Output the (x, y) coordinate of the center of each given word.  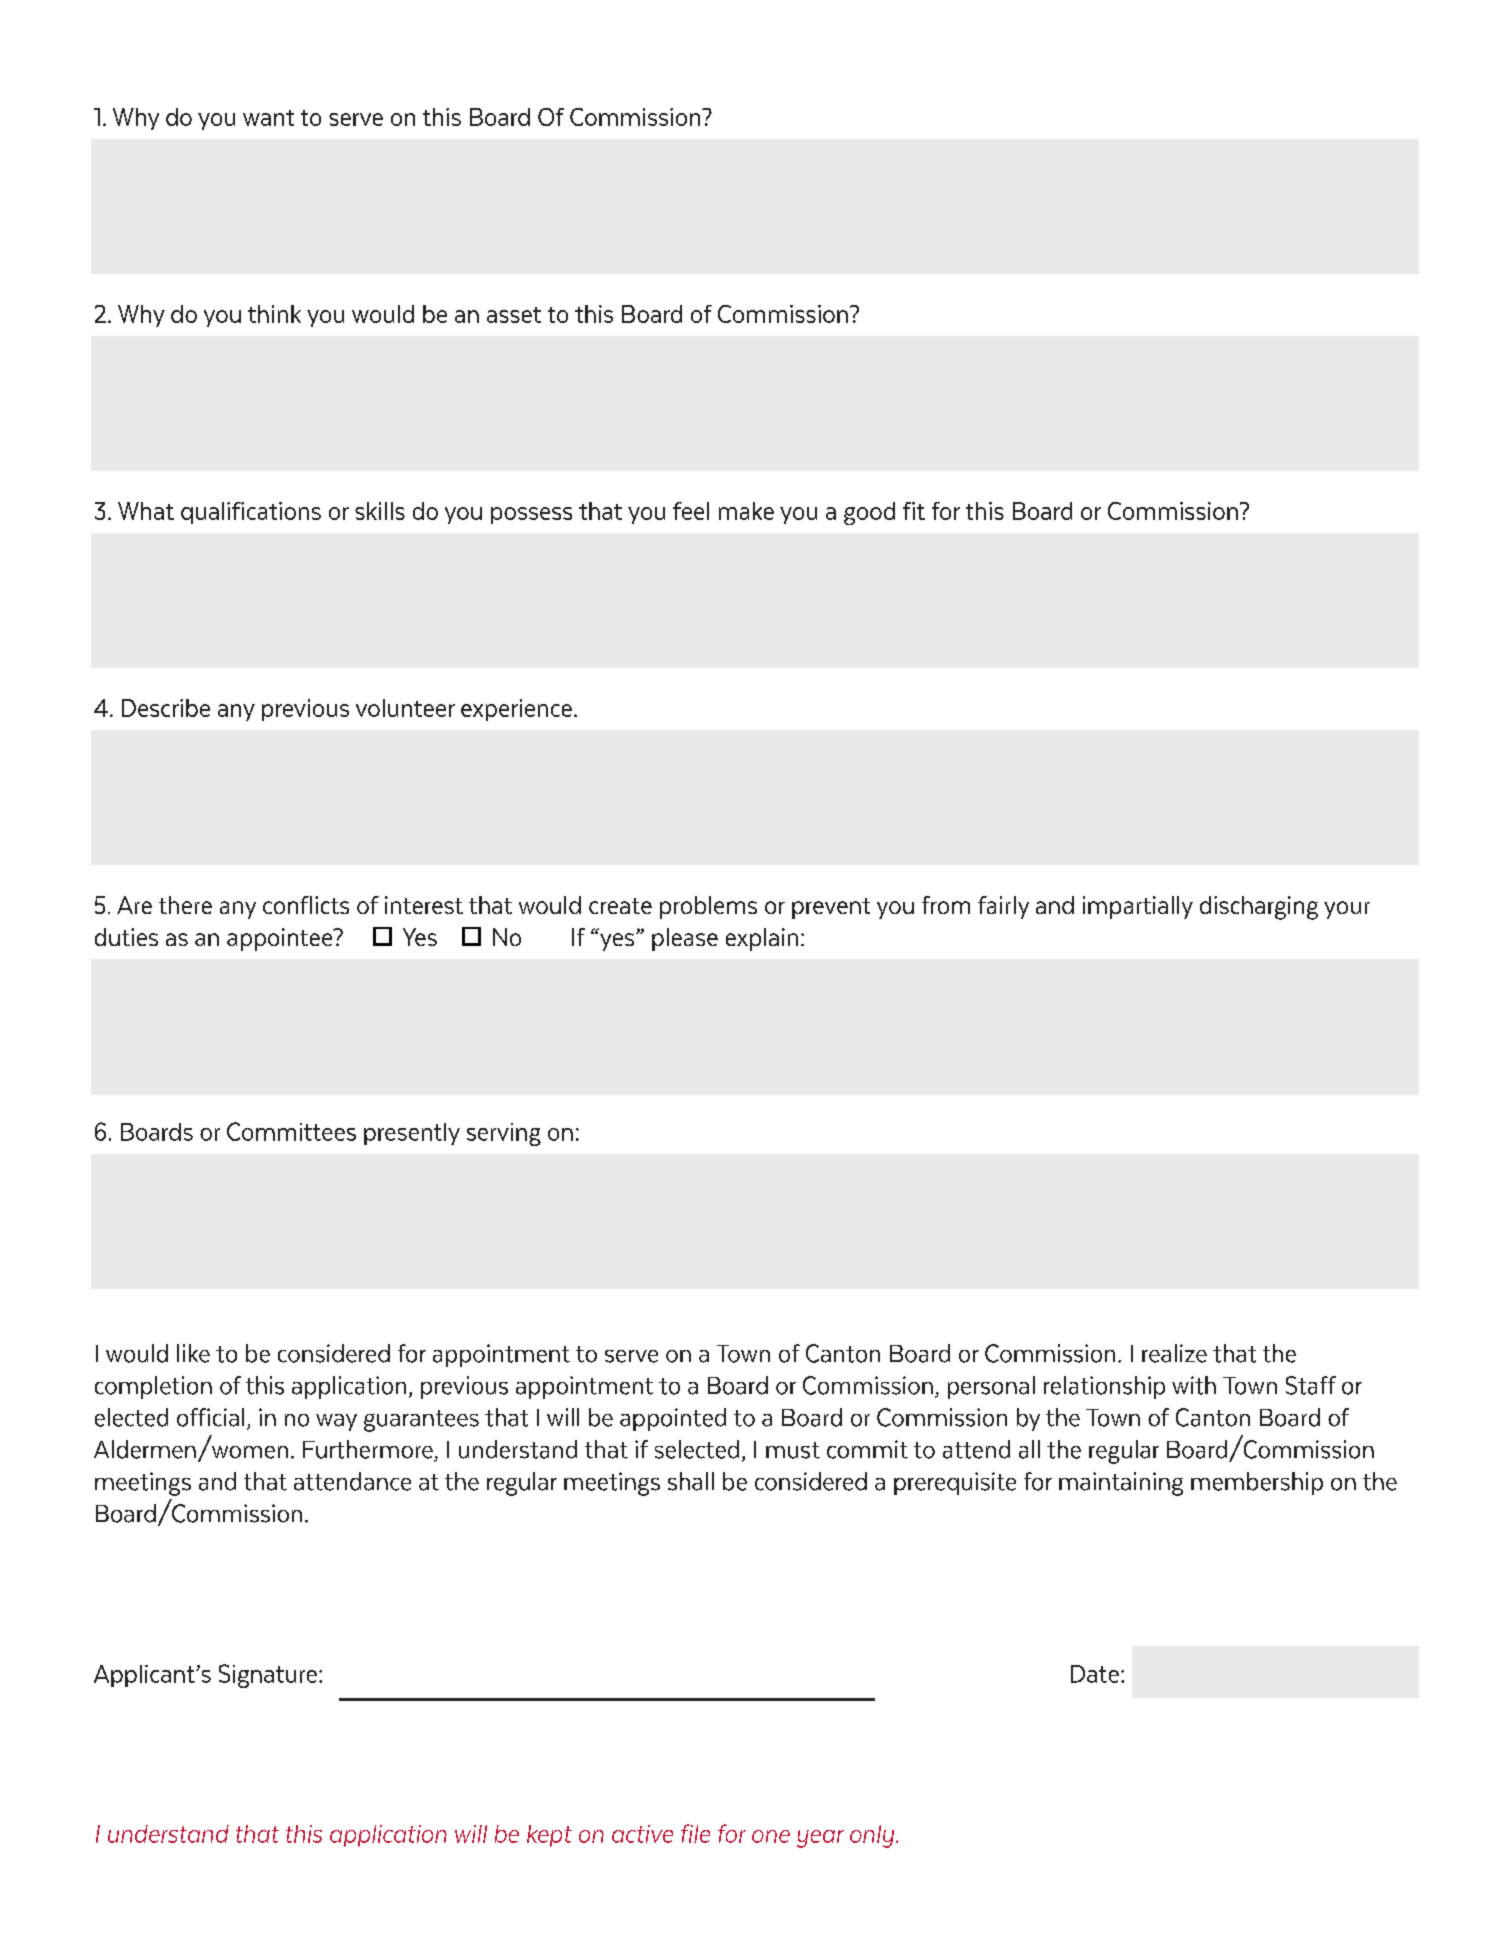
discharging (1259, 908)
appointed (673, 1419)
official (210, 1417)
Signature (268, 1676)
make (746, 511)
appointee (281, 939)
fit (914, 511)
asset (514, 315)
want (268, 118)
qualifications (251, 513)
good (869, 513)
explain (762, 939)
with (1194, 1385)
